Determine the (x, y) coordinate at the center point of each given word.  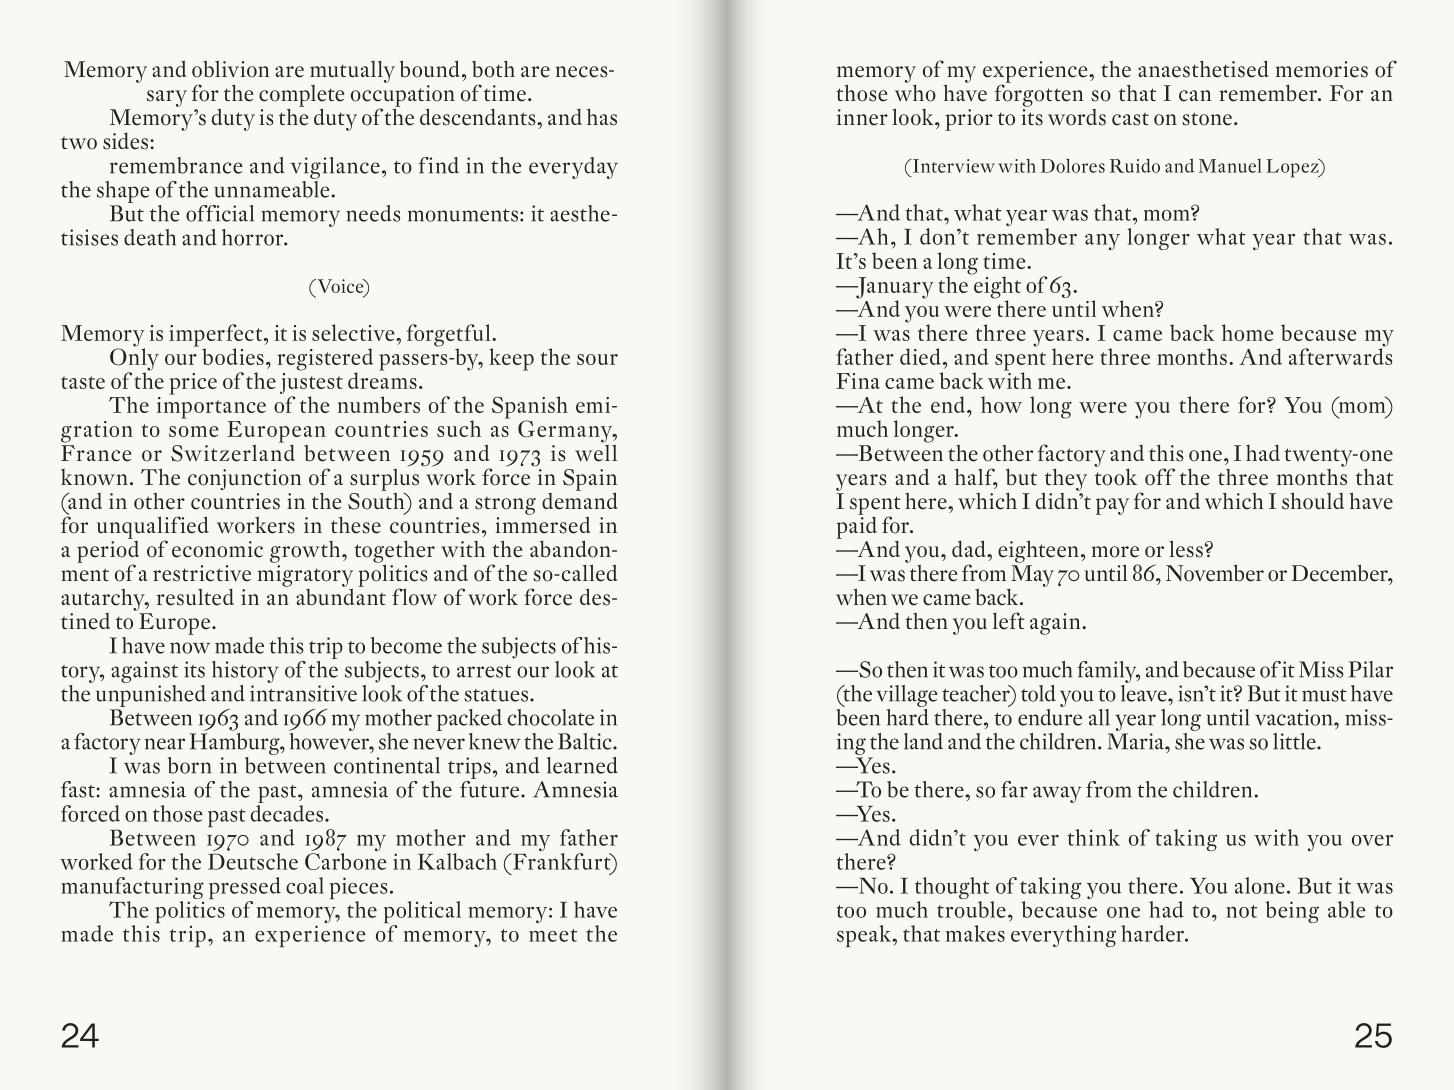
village (907, 696)
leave (1145, 692)
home (1247, 332)
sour (597, 359)
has (602, 117)
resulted (195, 597)
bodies (233, 356)
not (1241, 911)
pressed (245, 889)
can (1195, 96)
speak (865, 936)
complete (301, 97)
